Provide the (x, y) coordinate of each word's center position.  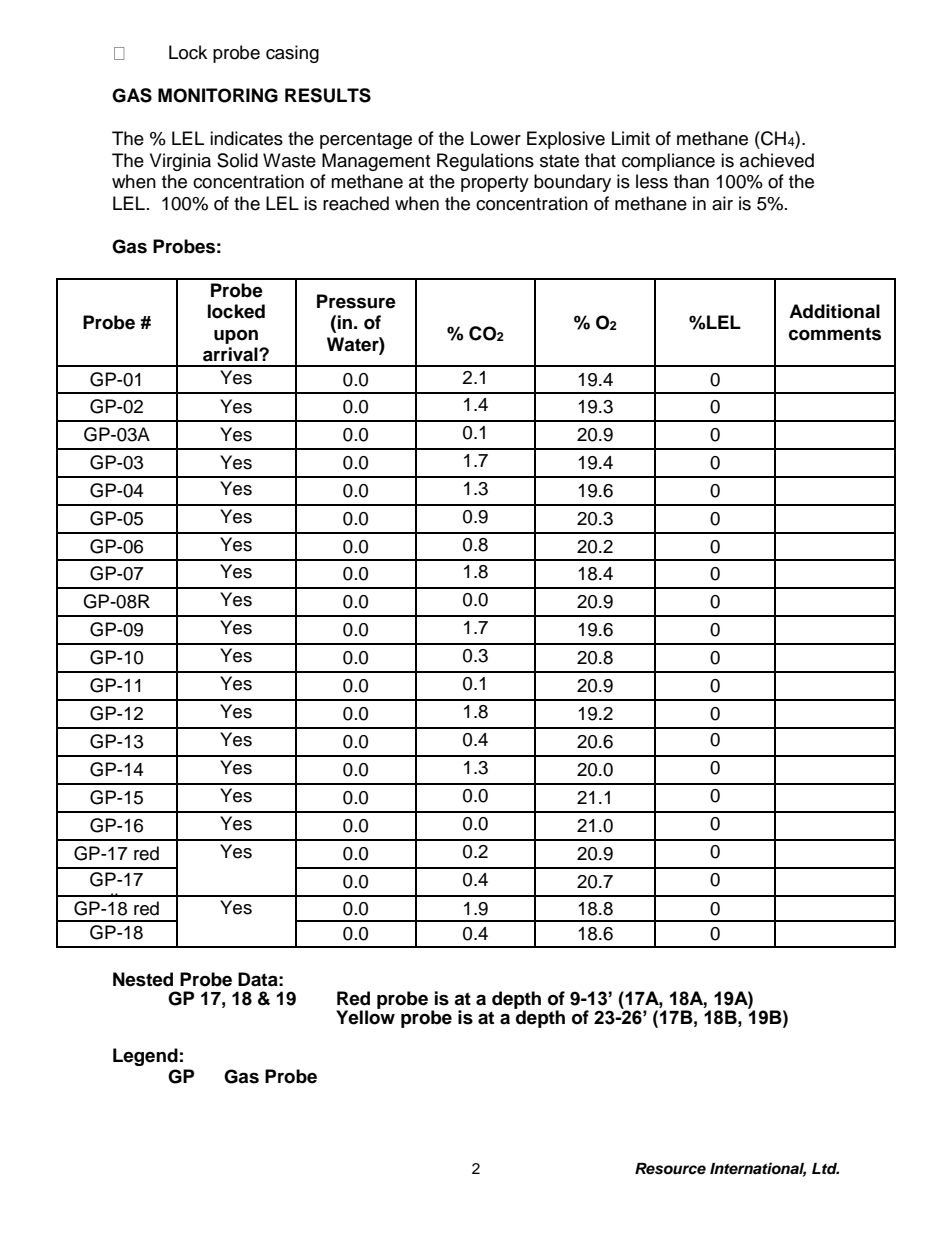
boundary (572, 183)
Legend (145, 1057)
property (495, 184)
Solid (237, 160)
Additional (834, 311)
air (722, 203)
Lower (496, 138)
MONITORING (218, 95)
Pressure (356, 301)
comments (835, 334)
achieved (777, 160)
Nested (143, 979)
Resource (670, 1169)
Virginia (180, 162)
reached (356, 203)
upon (236, 337)
